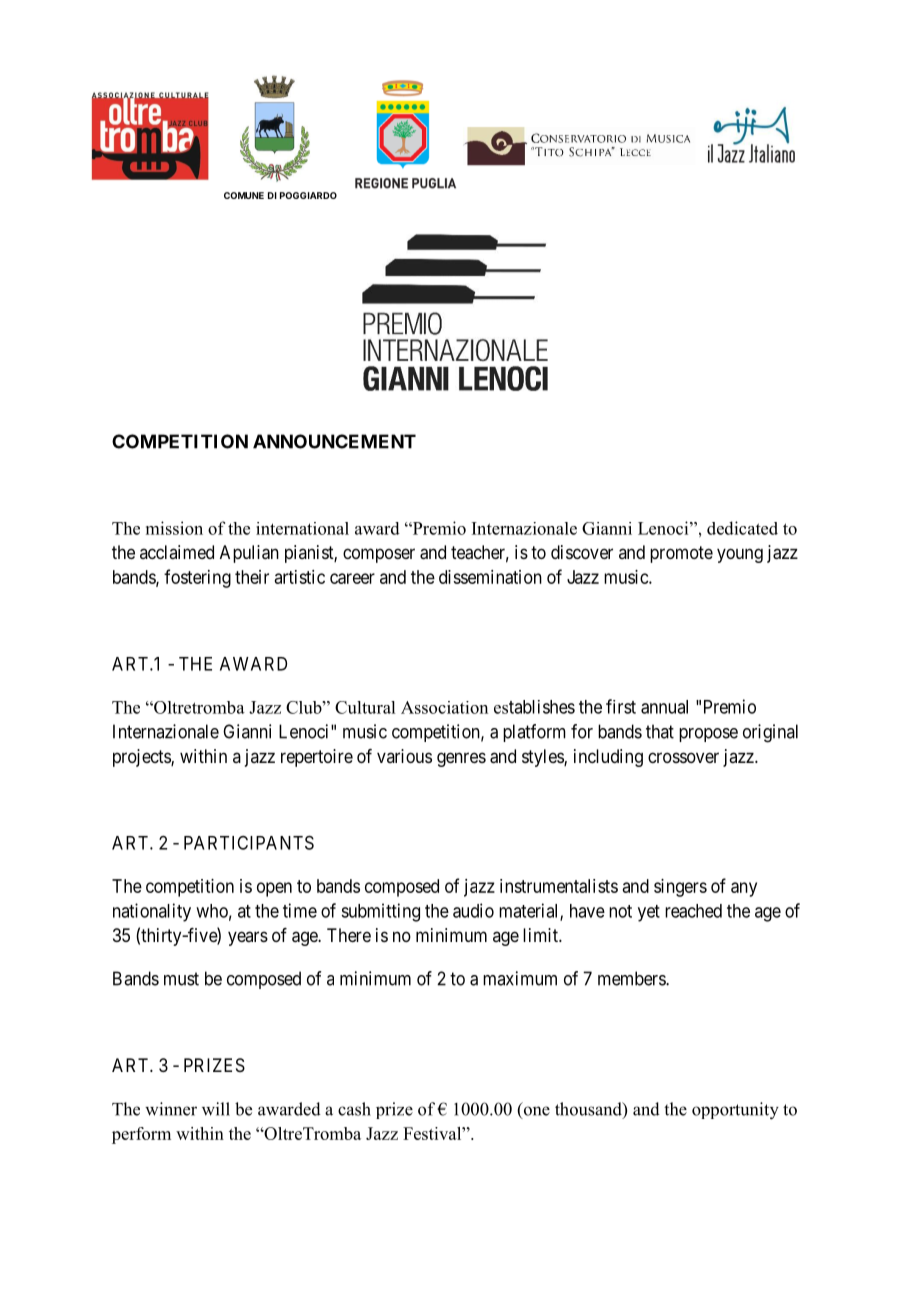 The image size is (924, 1307). Describe the element at coordinates (379, 555) in the screenshot. I see `composer` at that location.
